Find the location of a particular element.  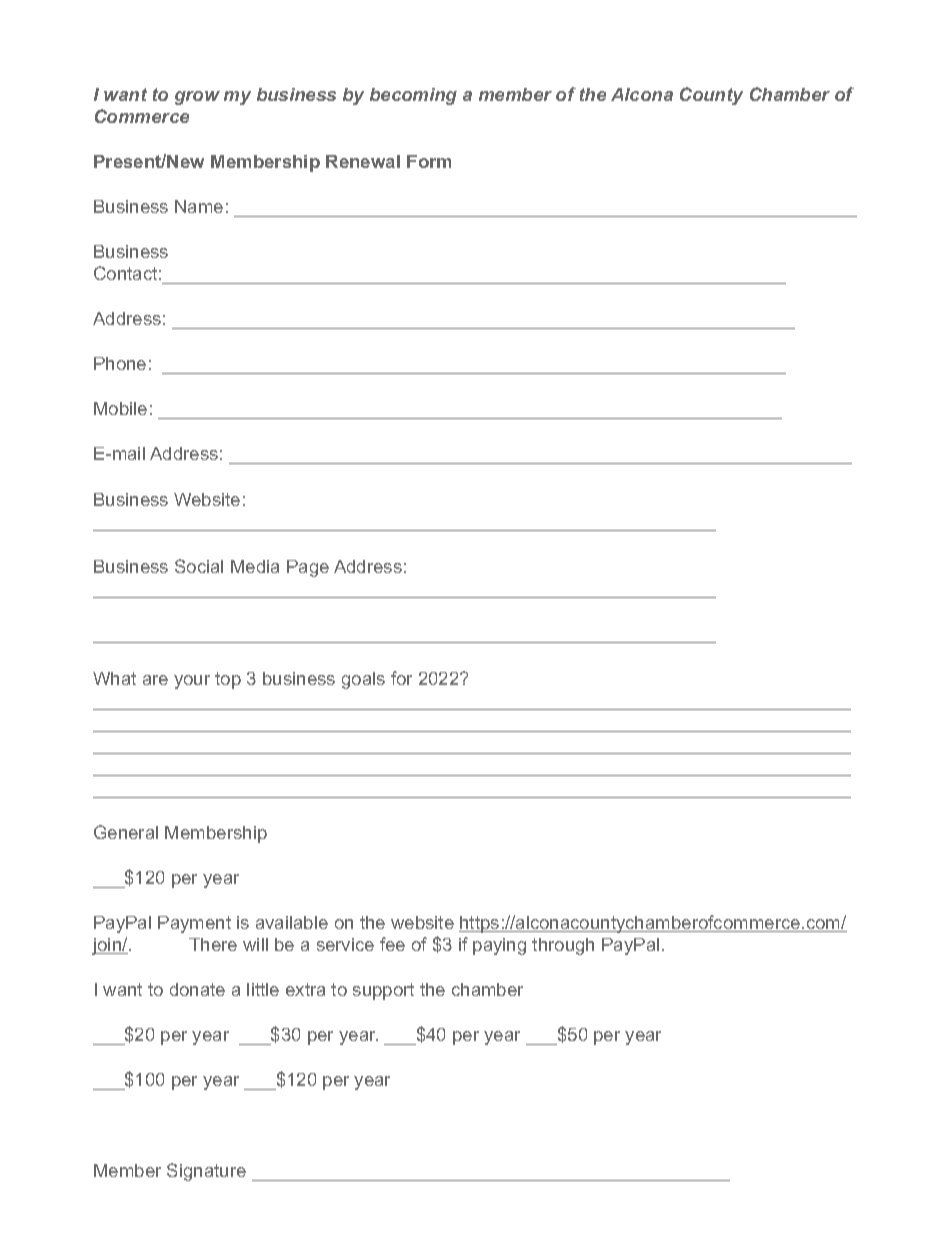

Mobile is located at coordinates (120, 408).
